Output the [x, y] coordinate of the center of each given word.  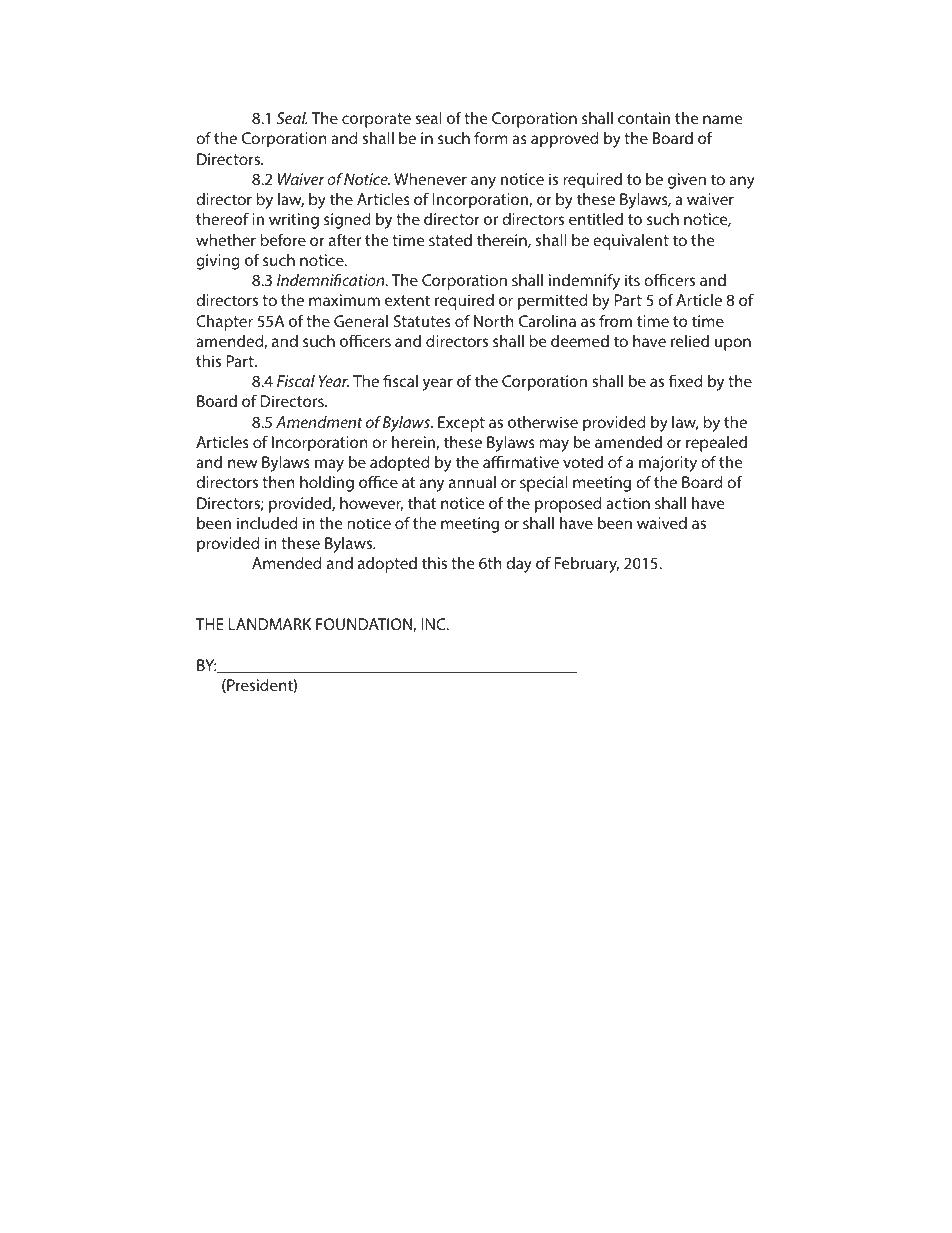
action [628, 503]
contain [644, 118]
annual [472, 482]
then [278, 482]
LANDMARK [270, 624]
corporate [376, 120]
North [494, 321]
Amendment [319, 422]
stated [450, 240]
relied [690, 341]
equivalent [631, 242]
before [283, 239]
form [491, 137]
